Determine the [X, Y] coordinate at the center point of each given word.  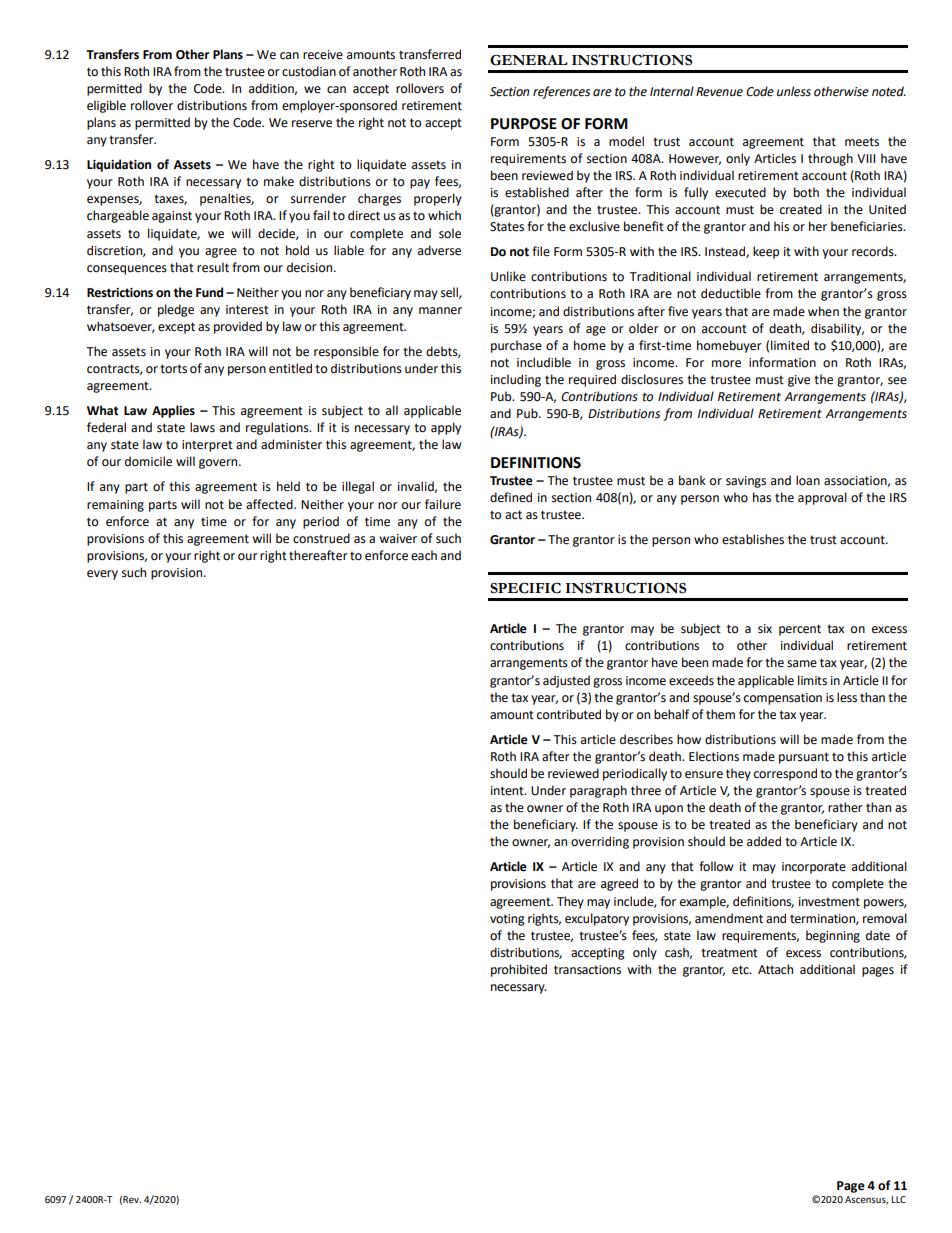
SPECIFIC [525, 588]
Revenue [719, 92]
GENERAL [529, 60]
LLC [898, 1199]
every [102, 575]
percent [800, 630]
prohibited [519, 970]
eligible [106, 106]
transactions [587, 970]
